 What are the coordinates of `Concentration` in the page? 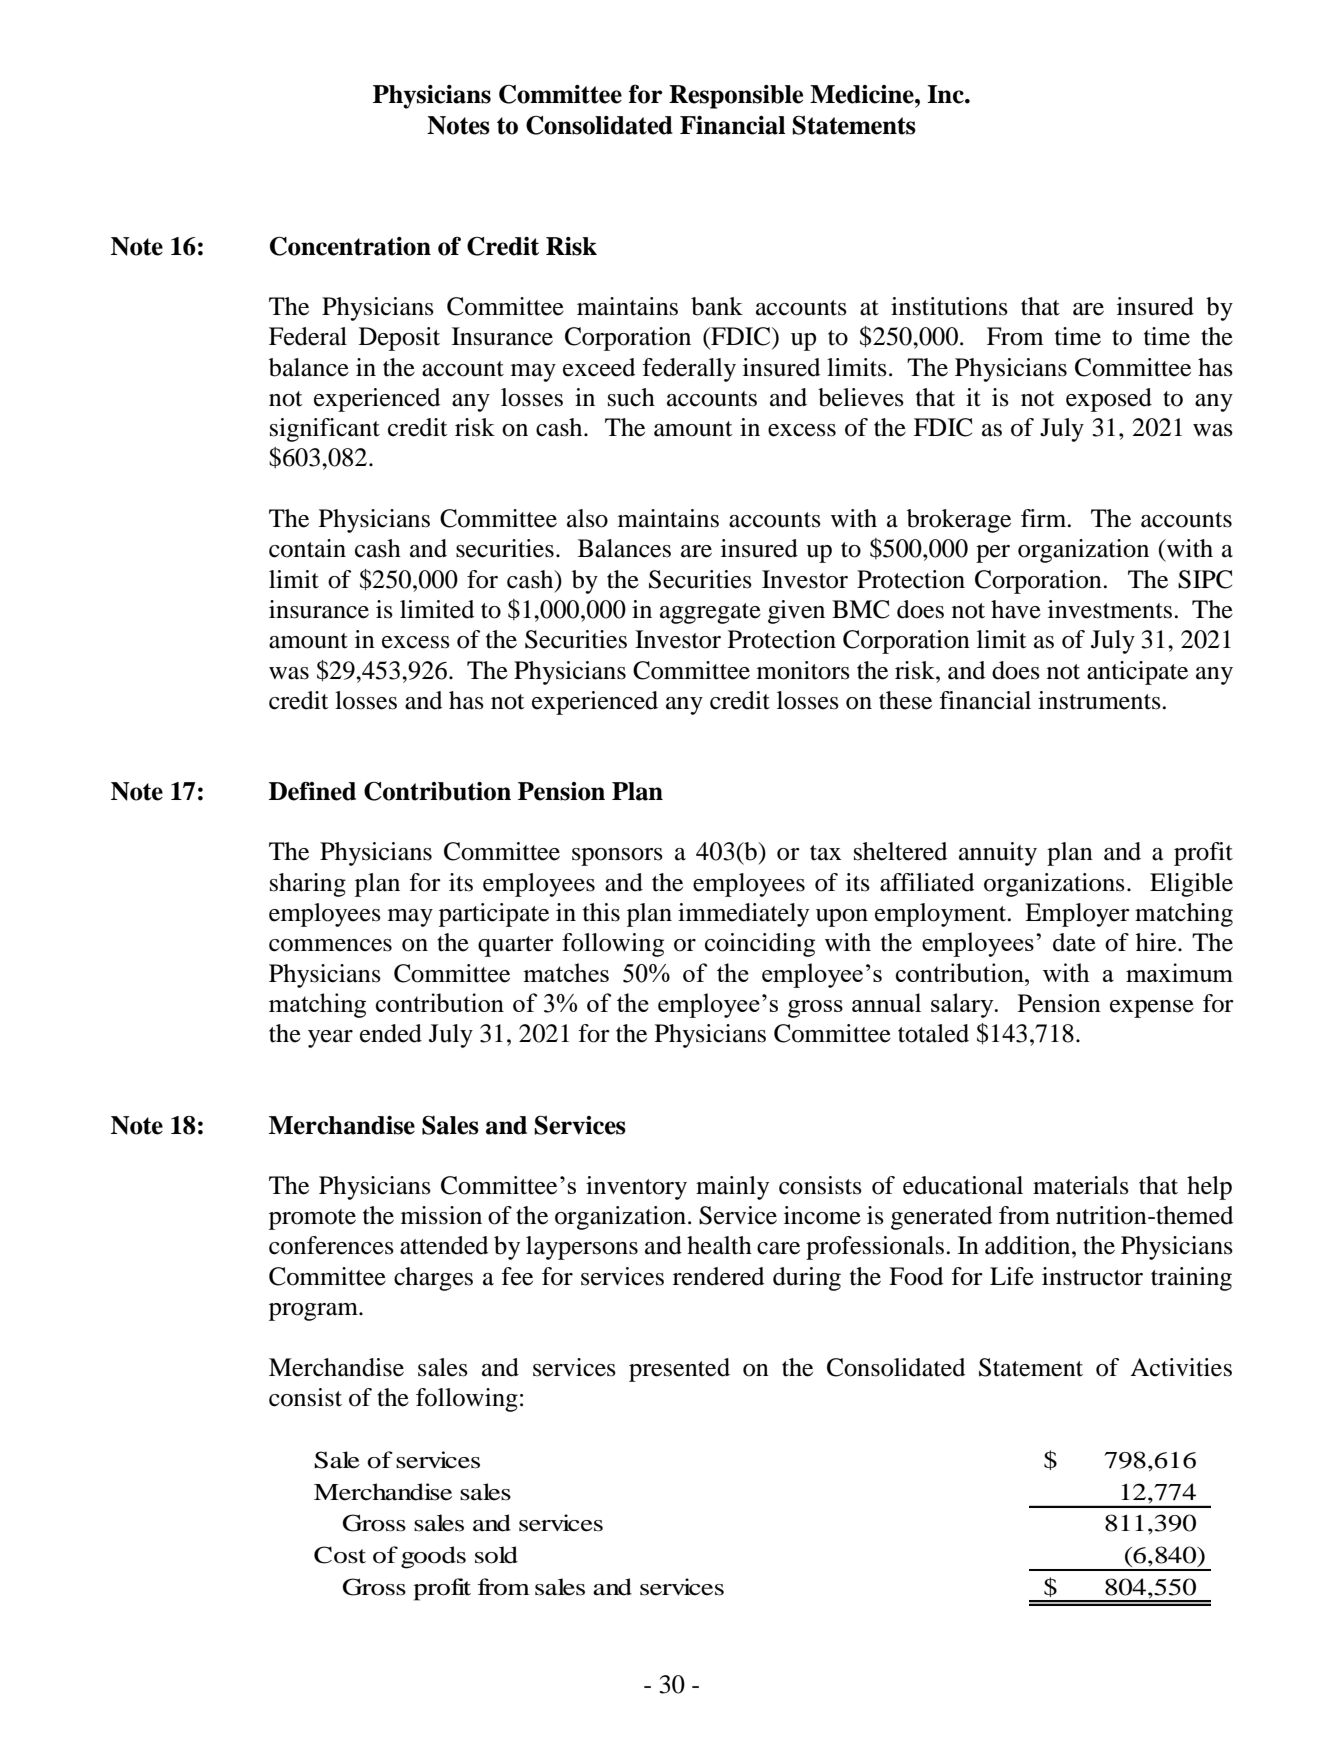 It's located at (350, 246).
